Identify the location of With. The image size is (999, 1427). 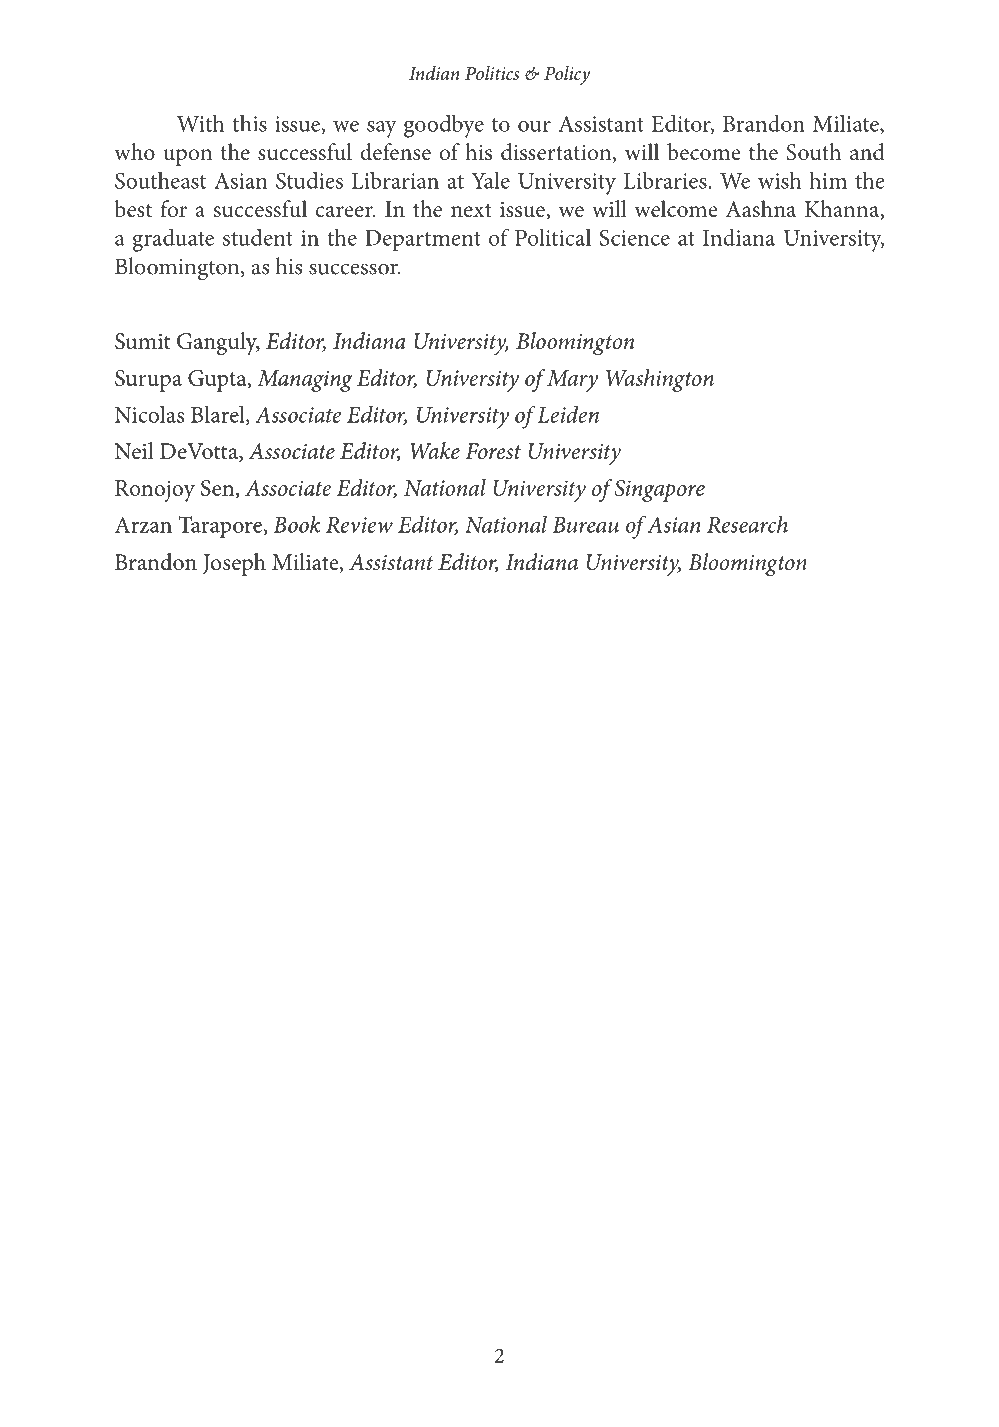
(201, 123).
